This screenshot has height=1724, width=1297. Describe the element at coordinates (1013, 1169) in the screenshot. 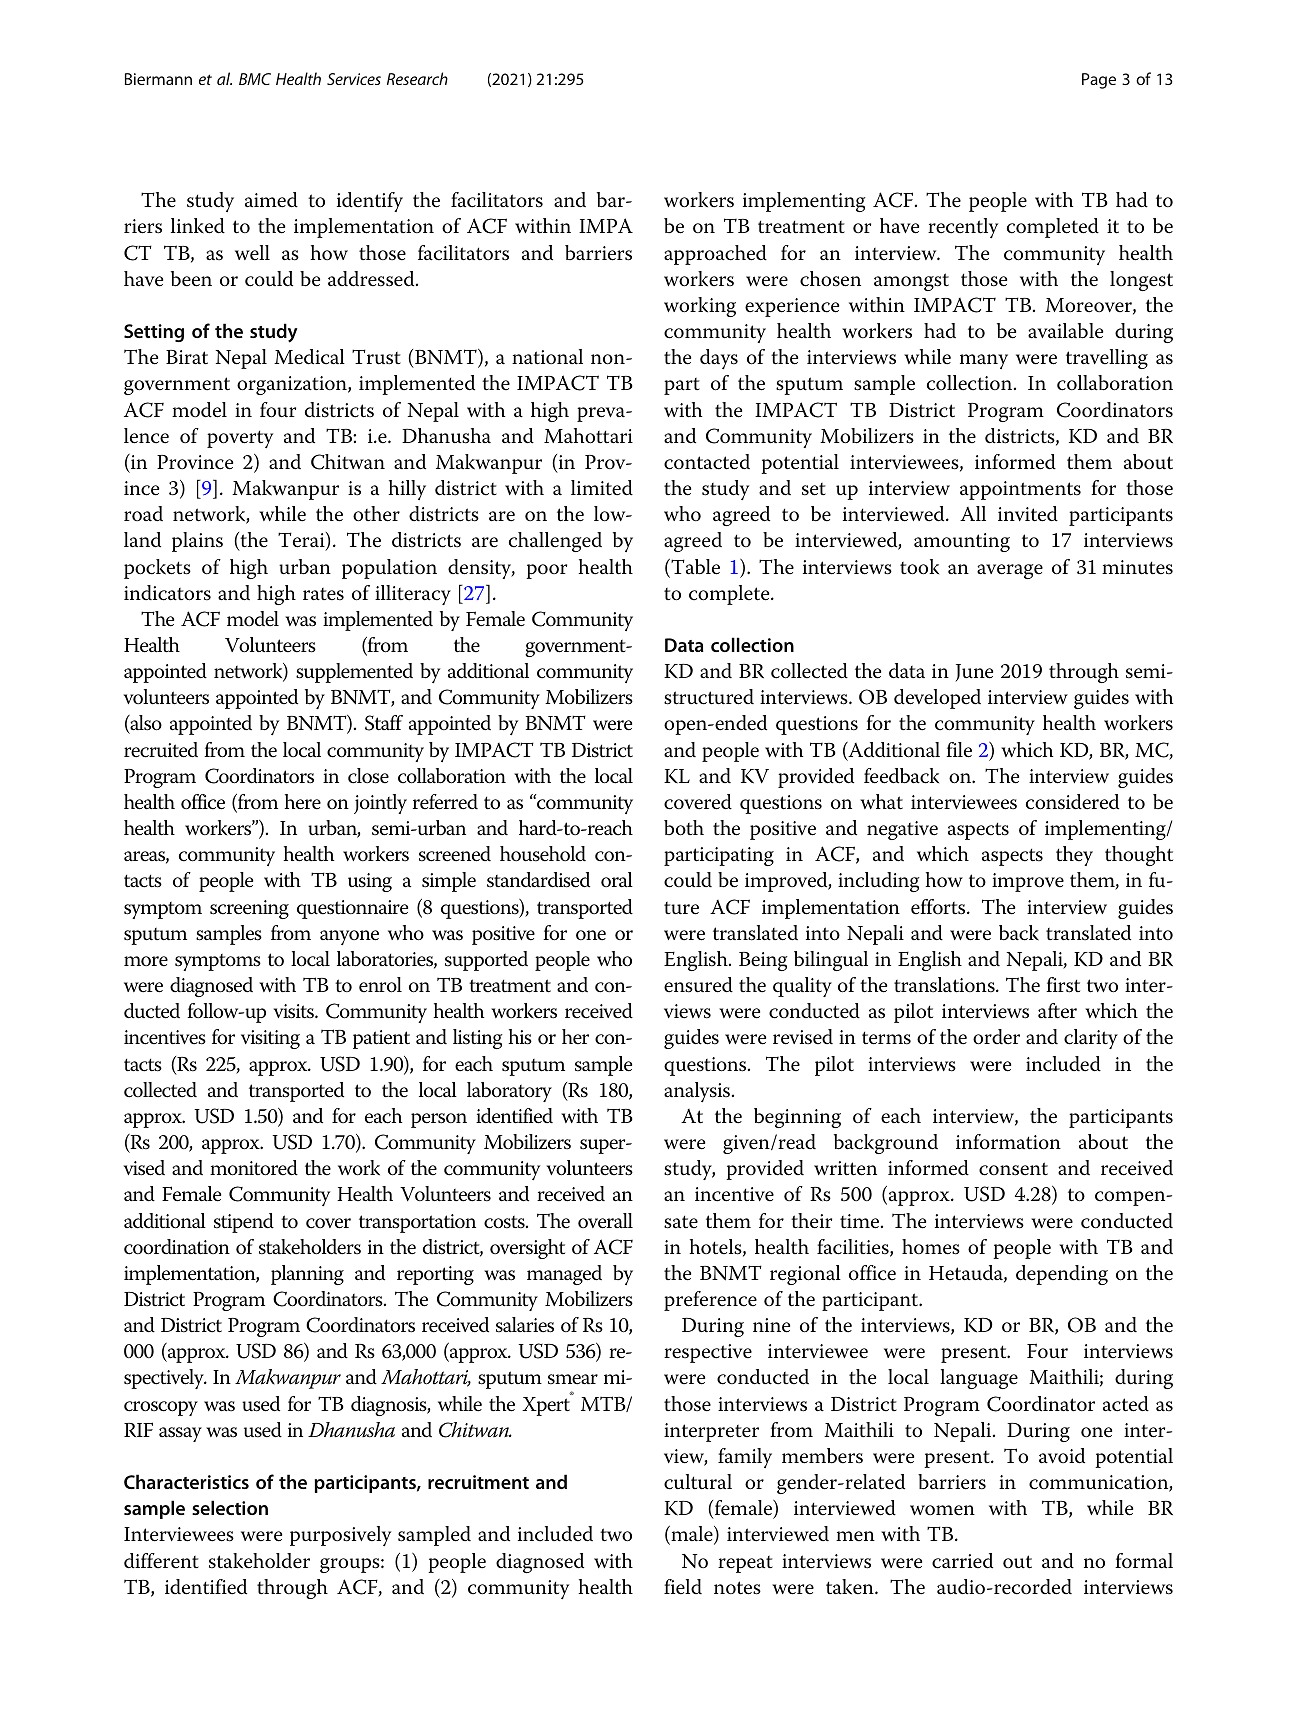

I see `consent` at that location.
